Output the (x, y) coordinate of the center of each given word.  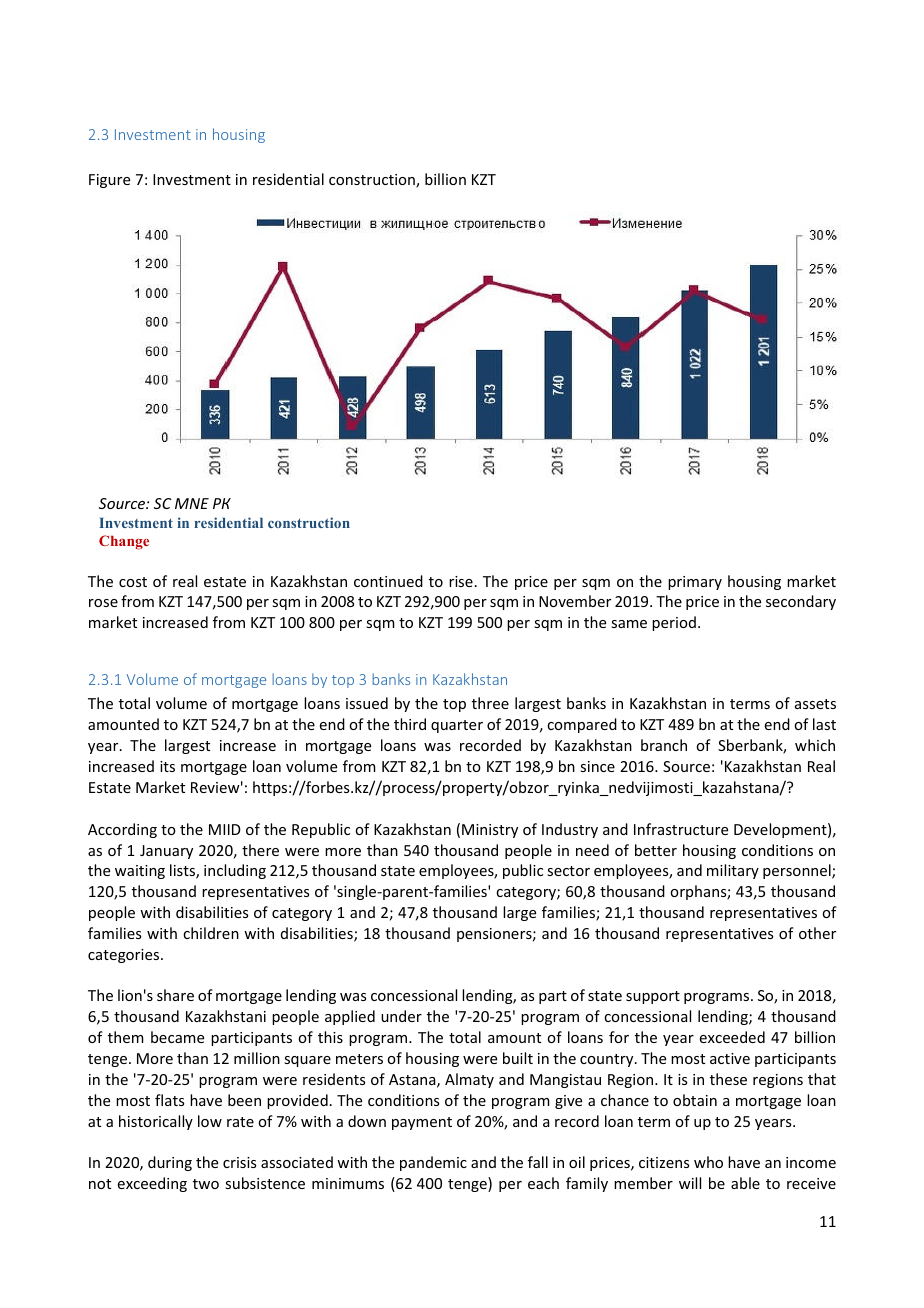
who (708, 1162)
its (167, 766)
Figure (109, 181)
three (490, 703)
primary (695, 583)
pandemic (433, 1163)
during (170, 1163)
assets (815, 704)
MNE (192, 503)
